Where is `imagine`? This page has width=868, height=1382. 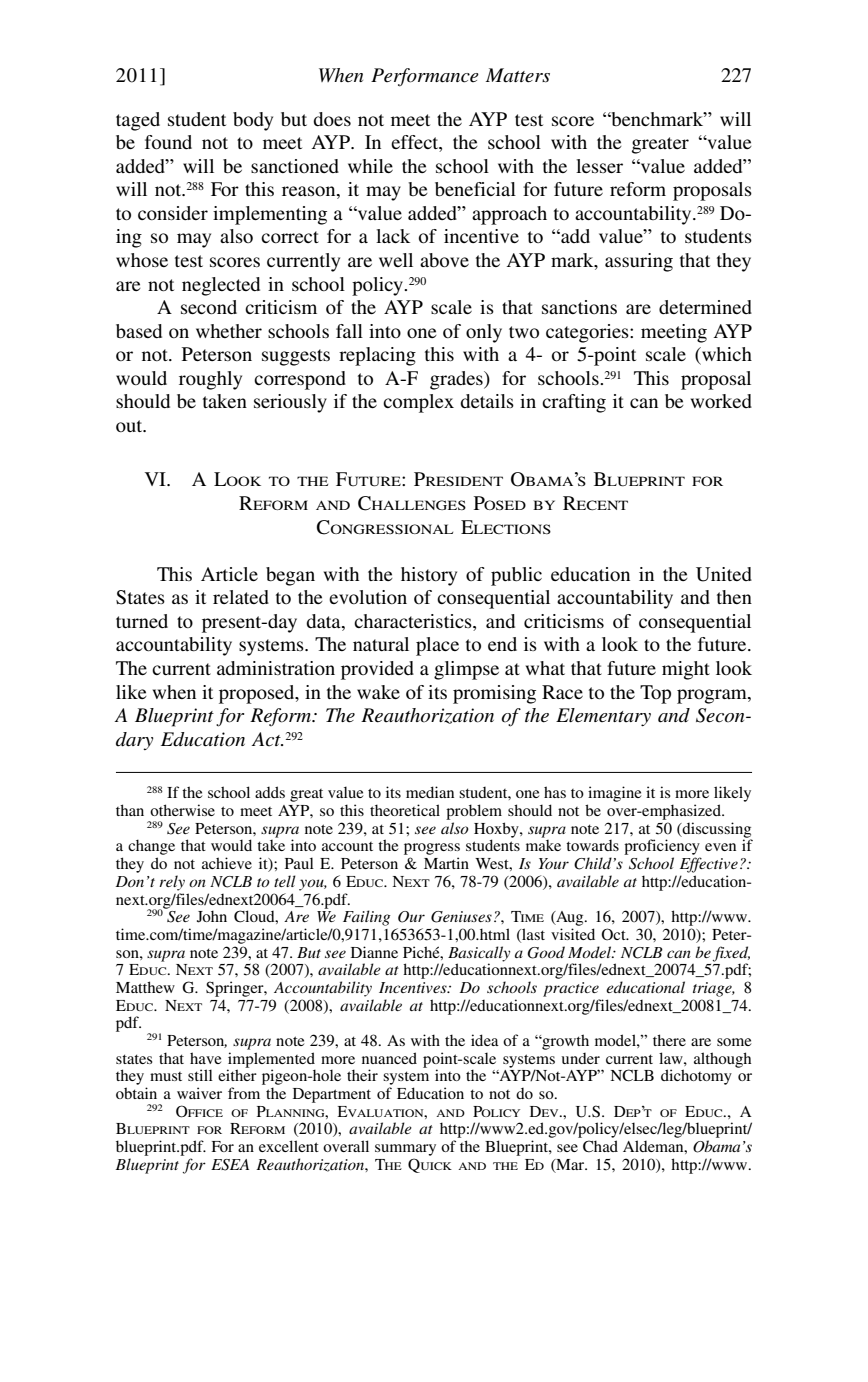
imagine is located at coordinates (614, 795).
